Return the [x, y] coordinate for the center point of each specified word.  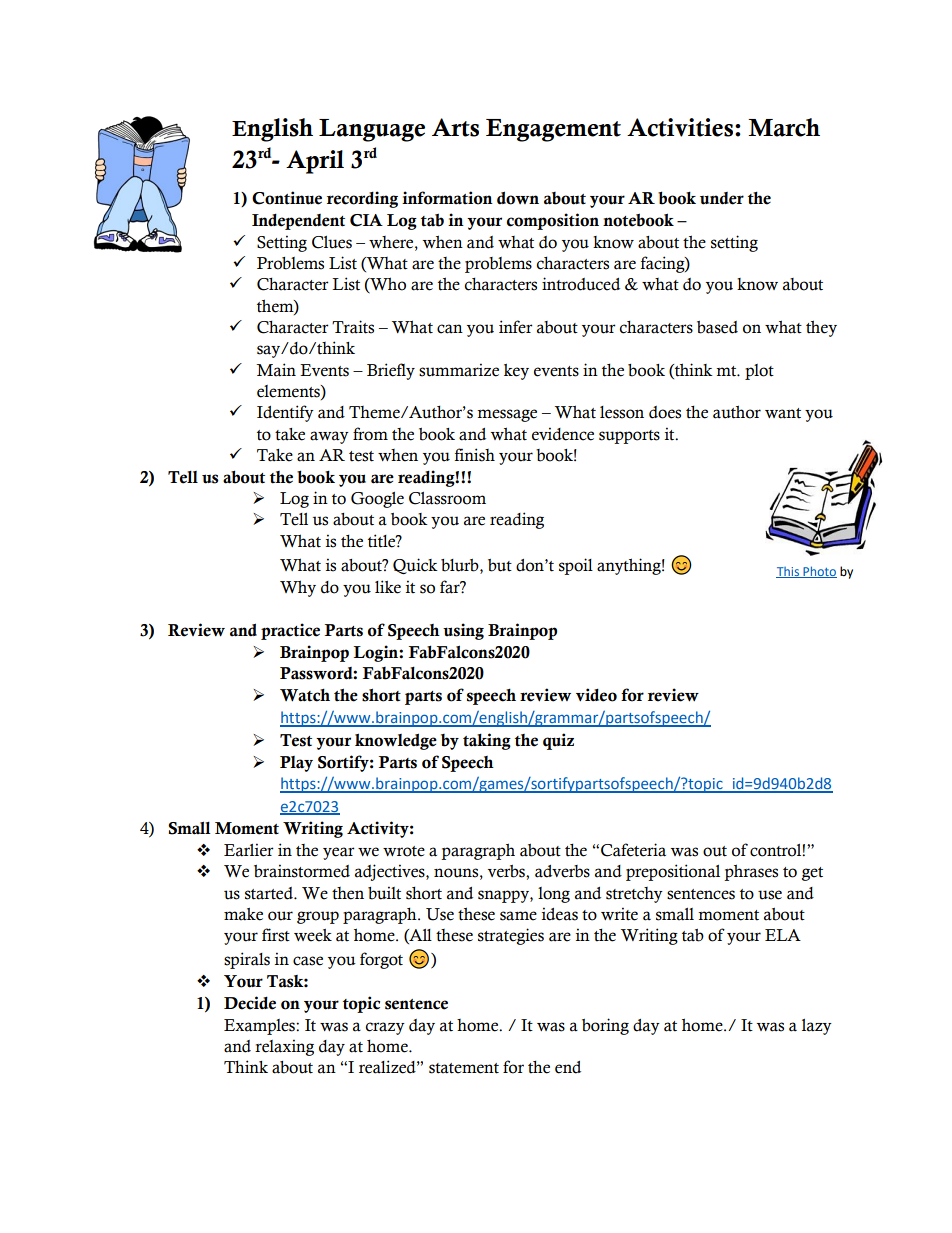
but [500, 565]
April [315, 162]
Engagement [553, 130]
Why [298, 588]
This [788, 572]
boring [605, 1026]
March [784, 127]
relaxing [284, 1047]
